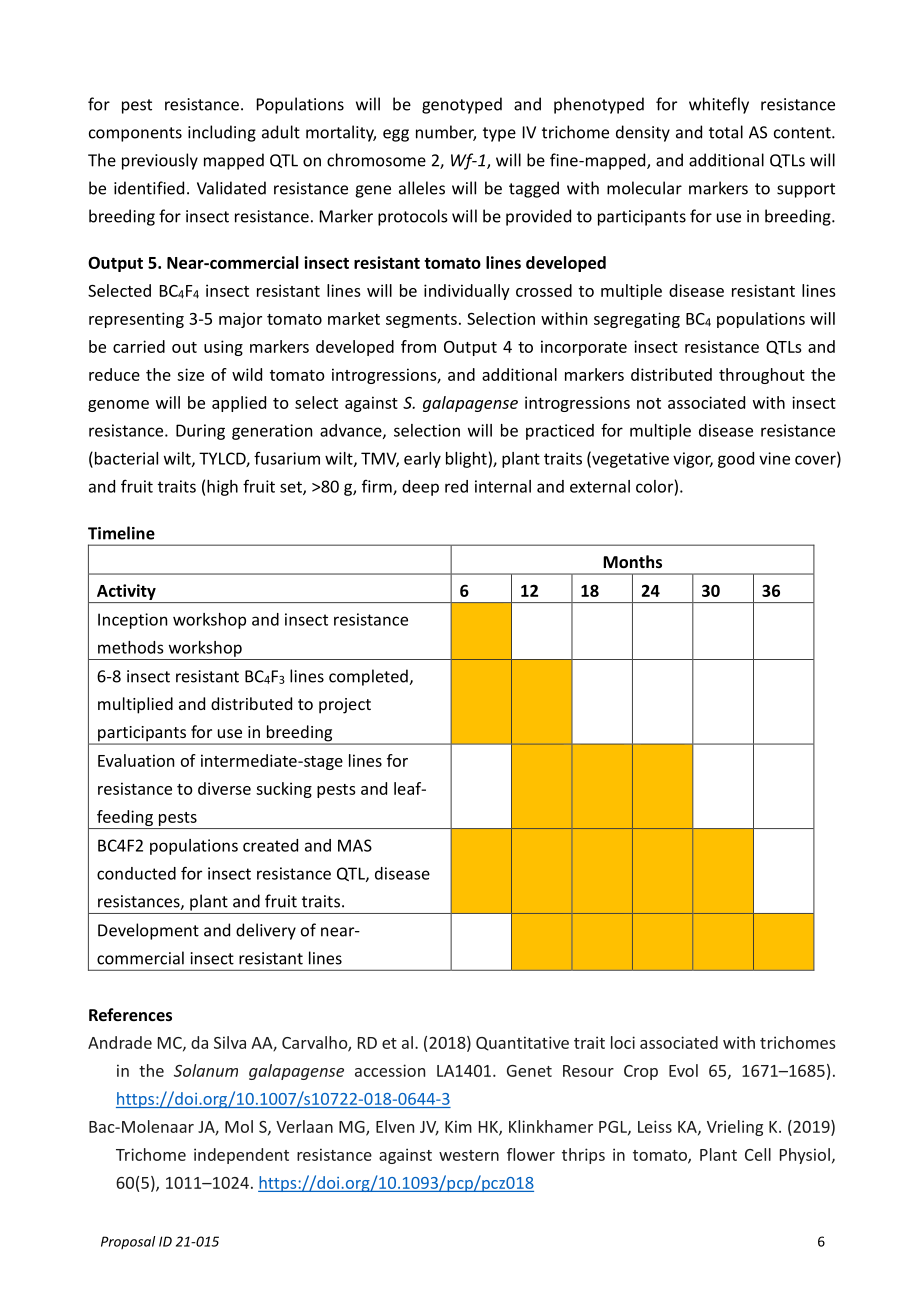  I want to click on Cell, so click(758, 1154).
